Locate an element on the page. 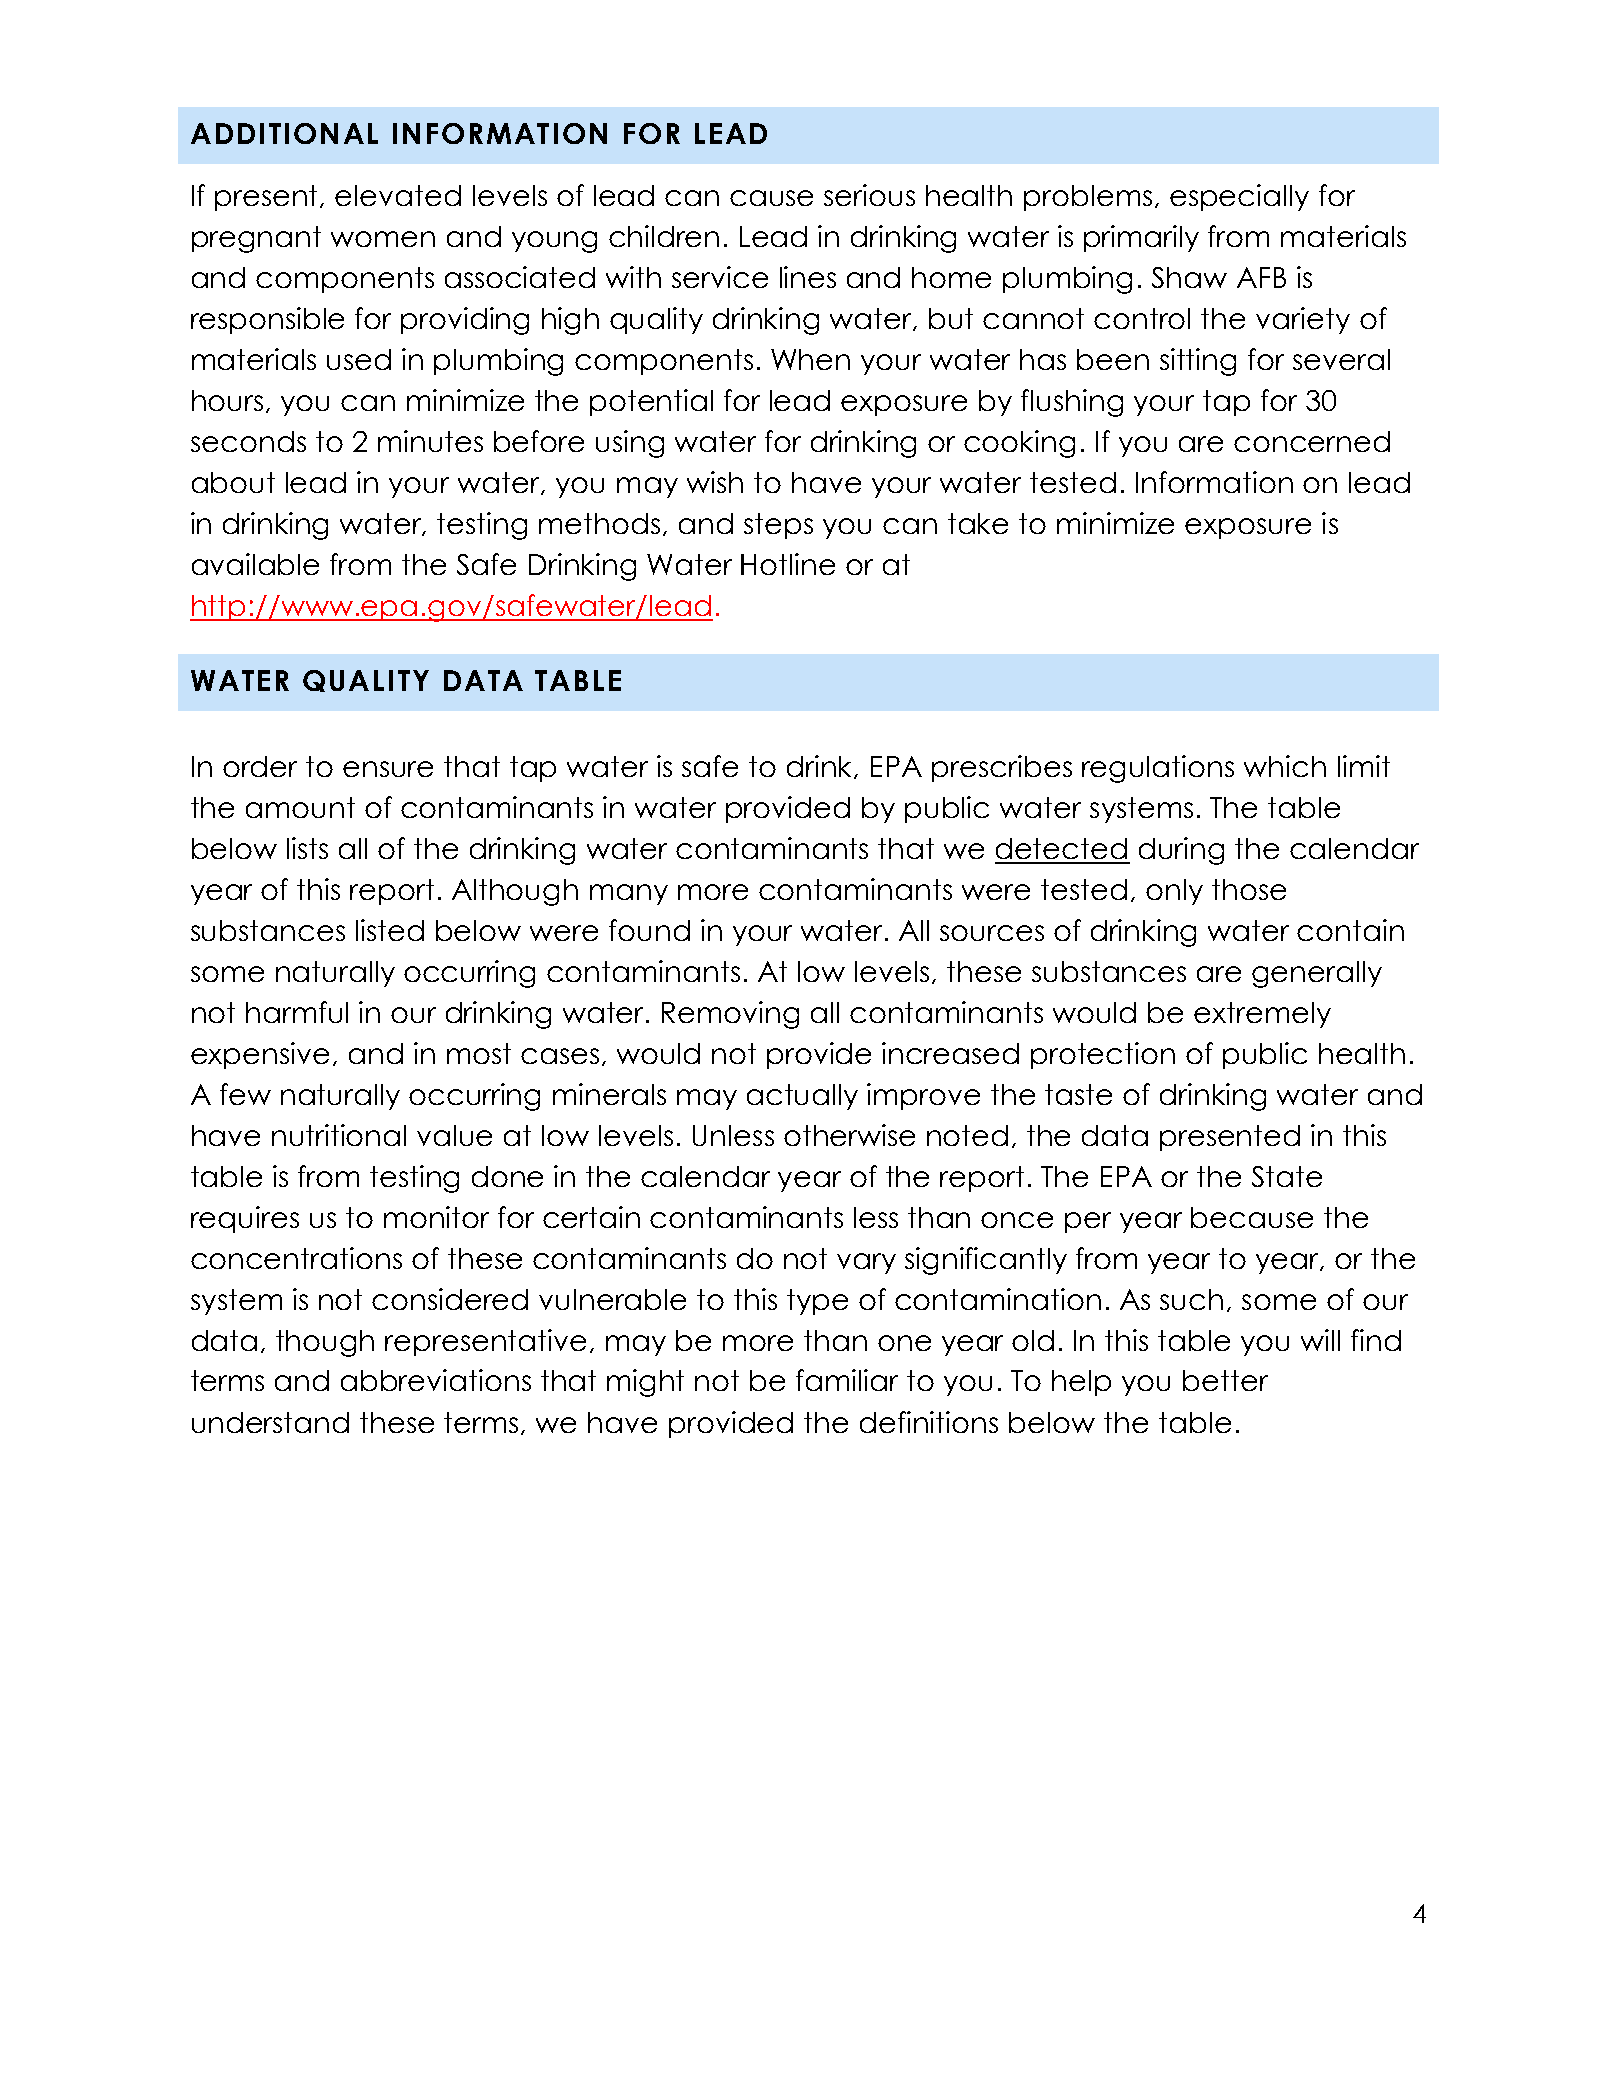  those is located at coordinates (1249, 889).
